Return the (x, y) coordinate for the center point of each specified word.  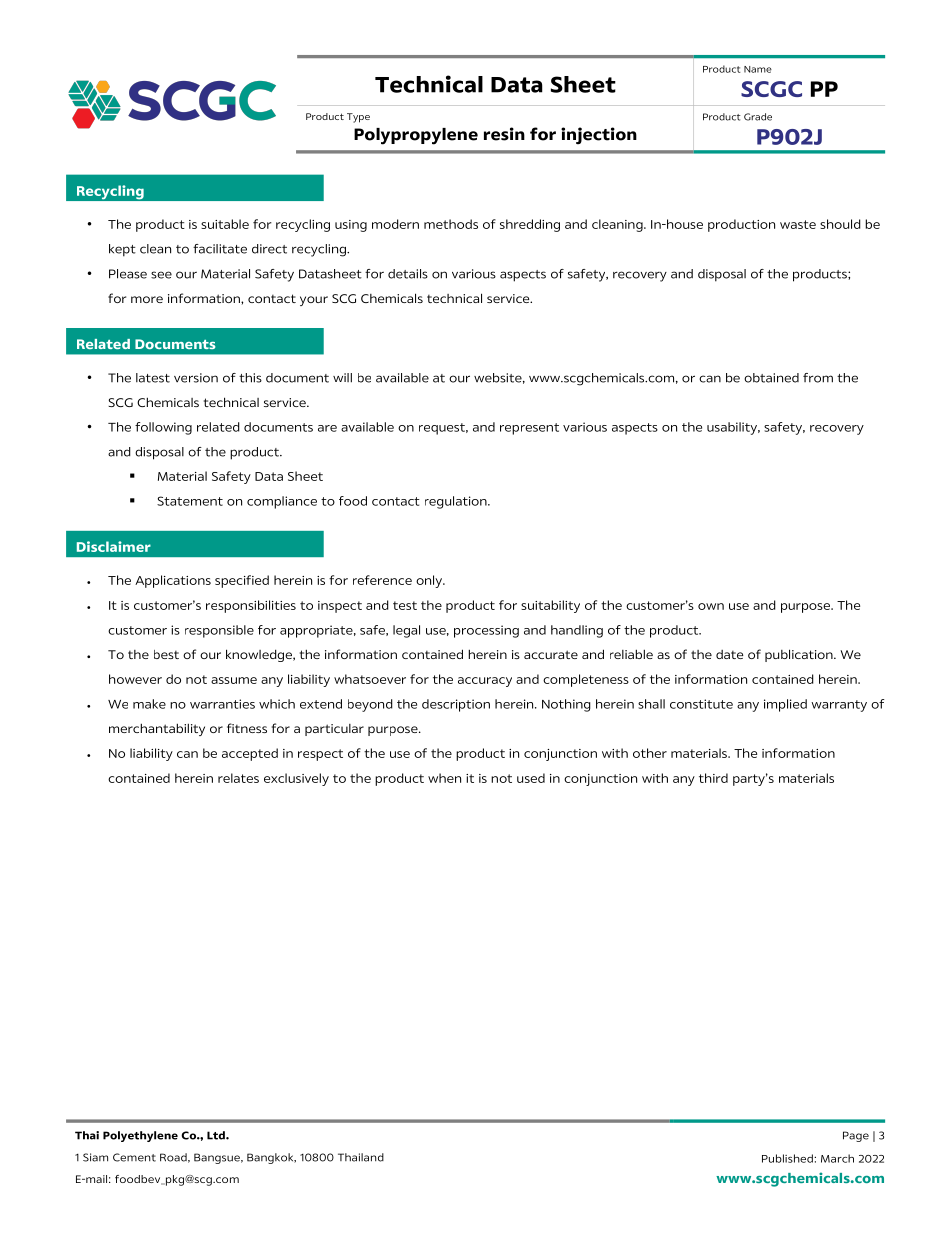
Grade (758, 117)
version (196, 378)
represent (529, 429)
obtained (771, 378)
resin (504, 134)
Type (358, 118)
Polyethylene (140, 1136)
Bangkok (271, 1158)
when (444, 778)
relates (238, 778)
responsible (219, 631)
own (711, 606)
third (713, 778)
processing (486, 631)
